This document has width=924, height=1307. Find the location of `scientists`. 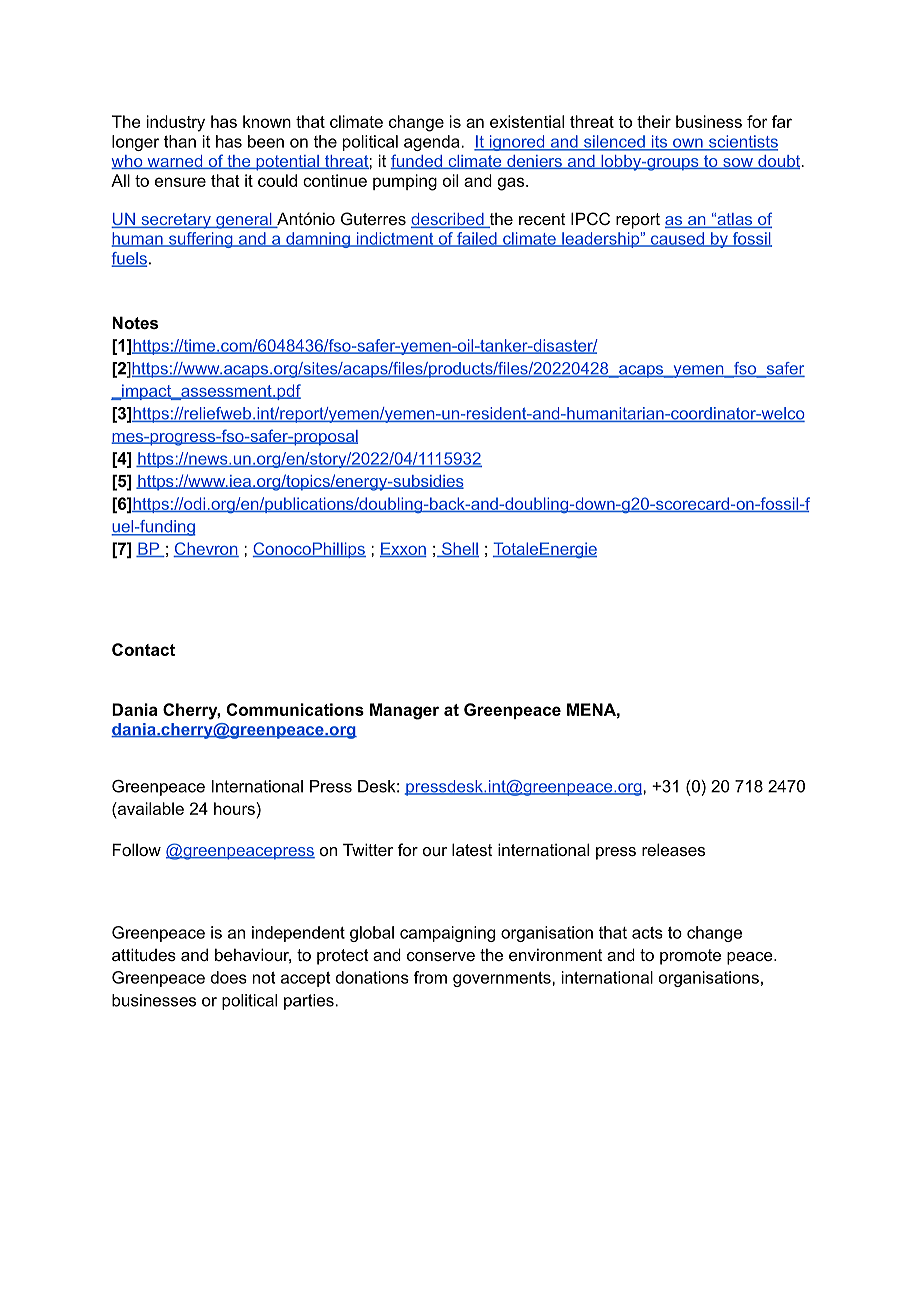

scientists is located at coordinates (742, 142).
